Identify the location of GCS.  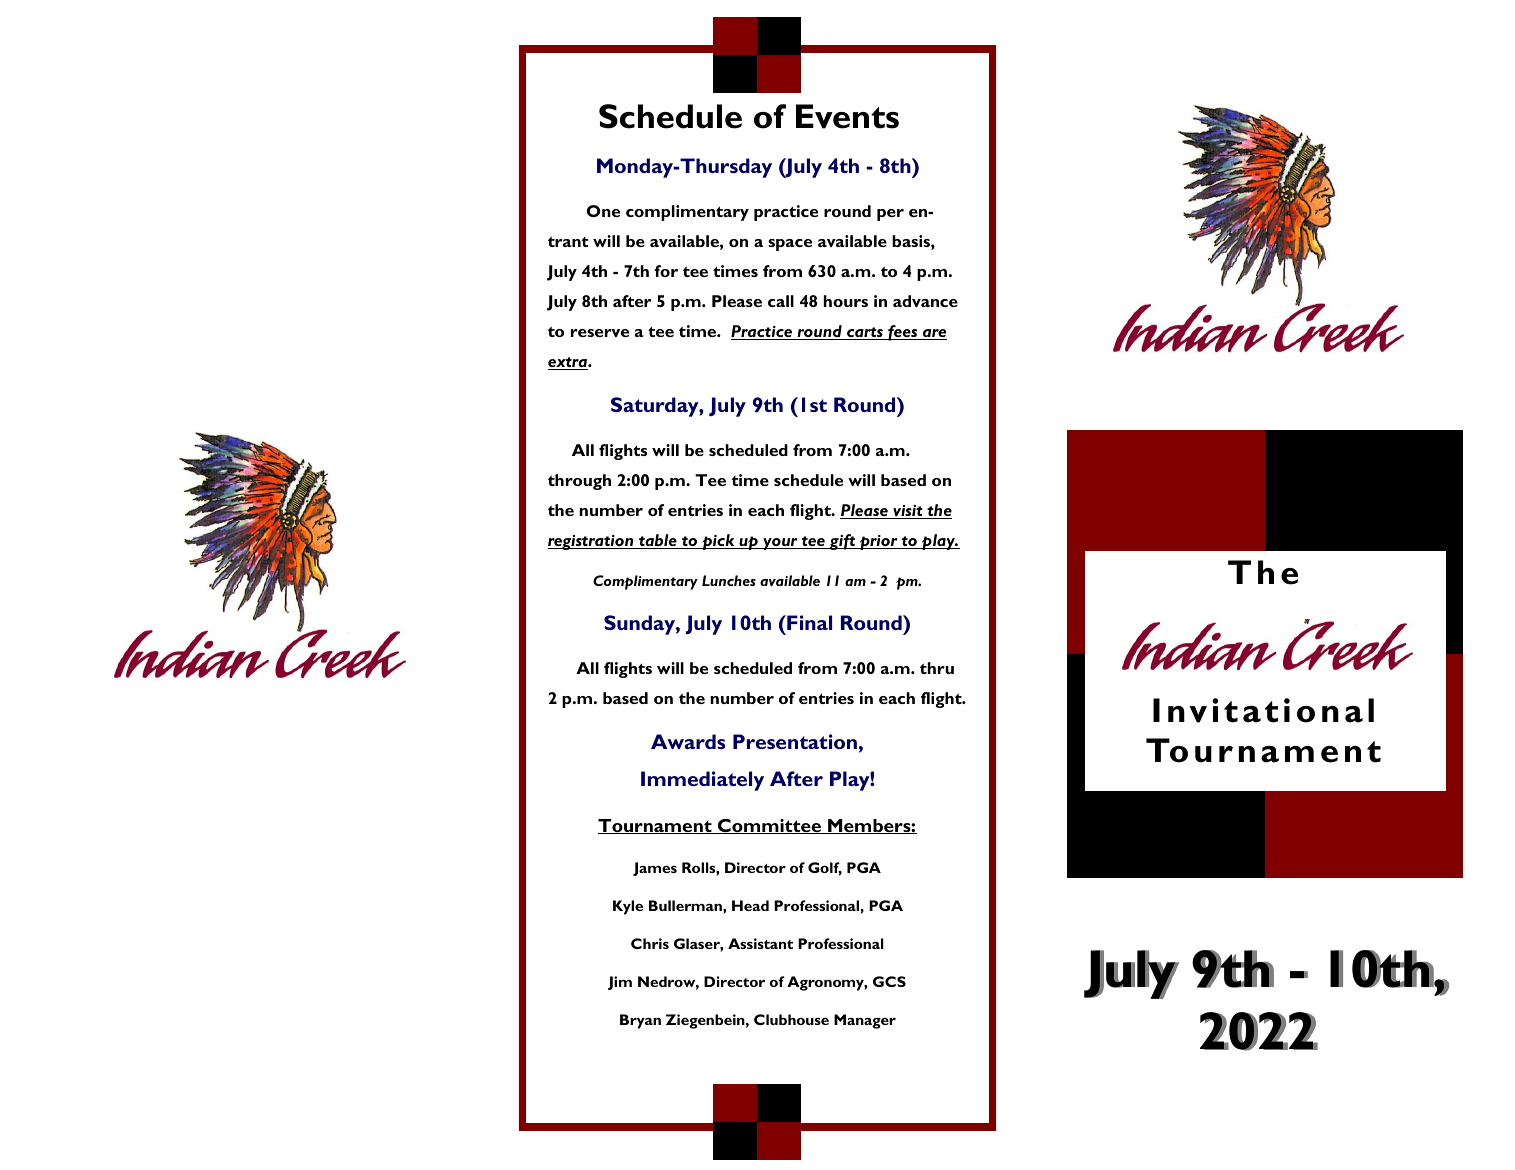
(889, 981).
